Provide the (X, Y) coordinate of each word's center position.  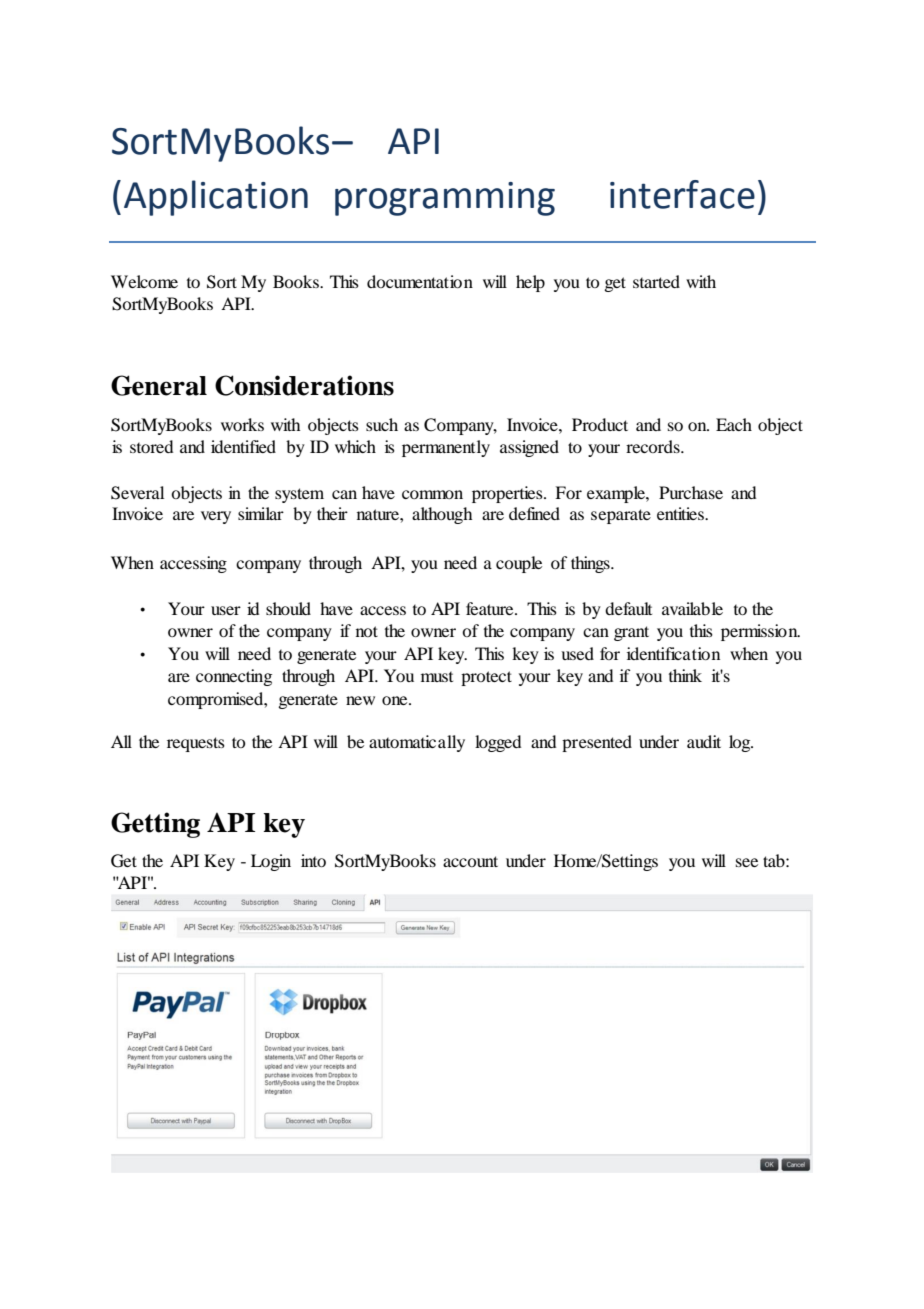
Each (734, 424)
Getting (155, 825)
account (470, 861)
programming (445, 199)
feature (491, 608)
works (242, 424)
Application (216, 198)
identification (673, 653)
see (747, 862)
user (226, 610)
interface (682, 194)
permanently (446, 448)
